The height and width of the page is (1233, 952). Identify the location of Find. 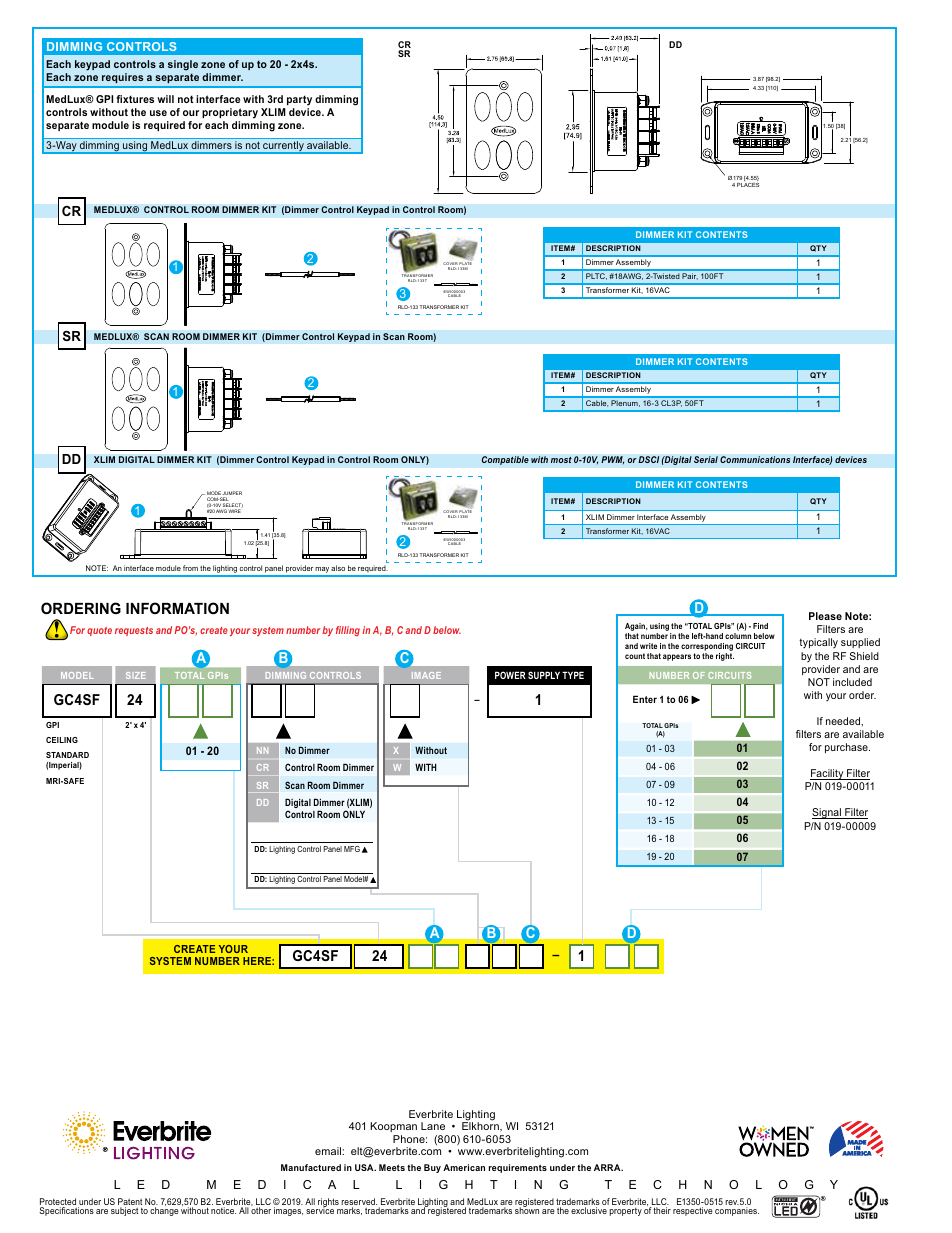
(760, 626).
